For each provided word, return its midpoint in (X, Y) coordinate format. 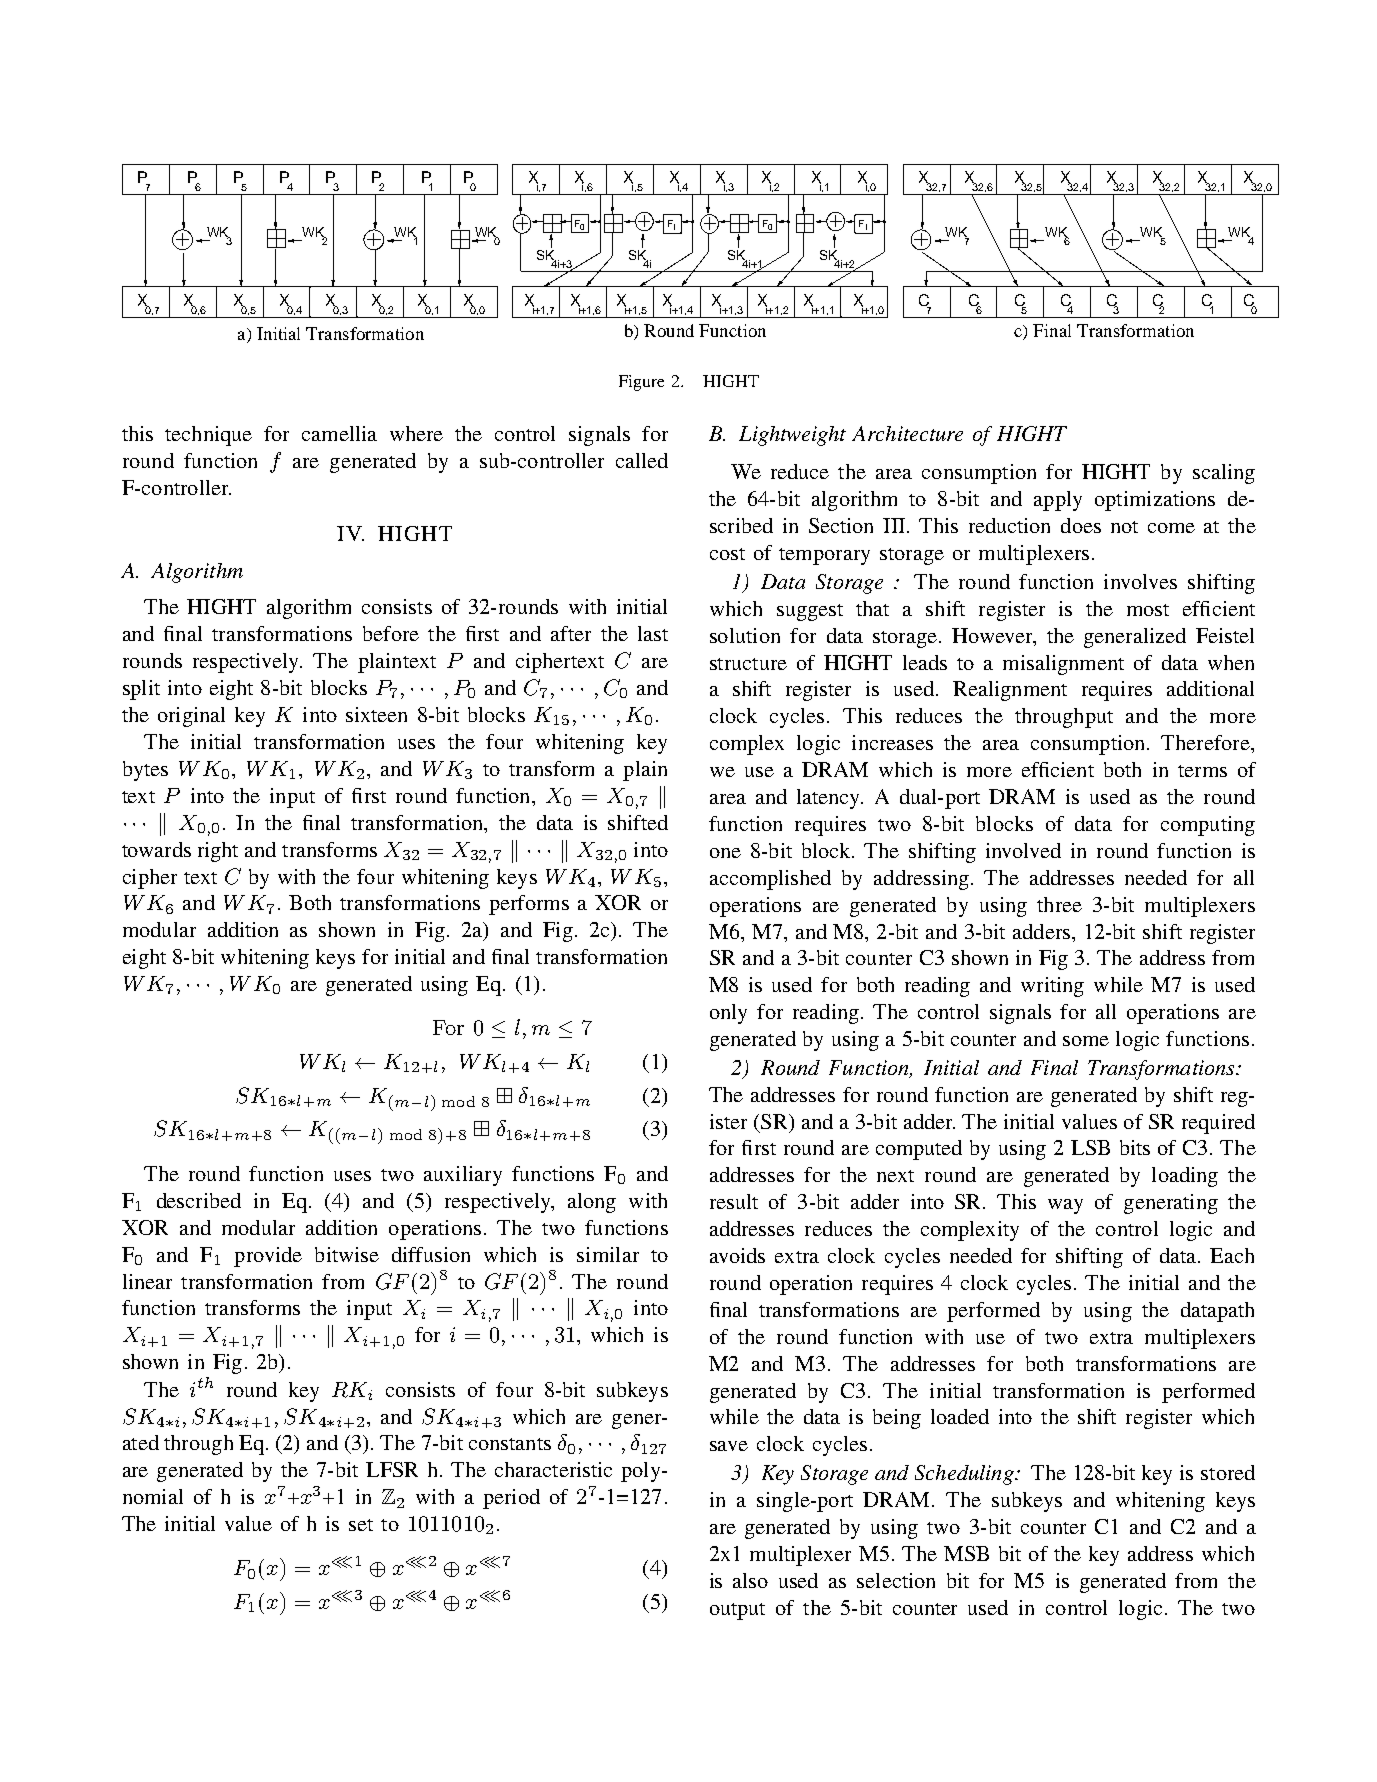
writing (1052, 987)
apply (1058, 501)
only (728, 1014)
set (361, 1525)
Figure (641, 383)
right (218, 852)
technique (208, 436)
